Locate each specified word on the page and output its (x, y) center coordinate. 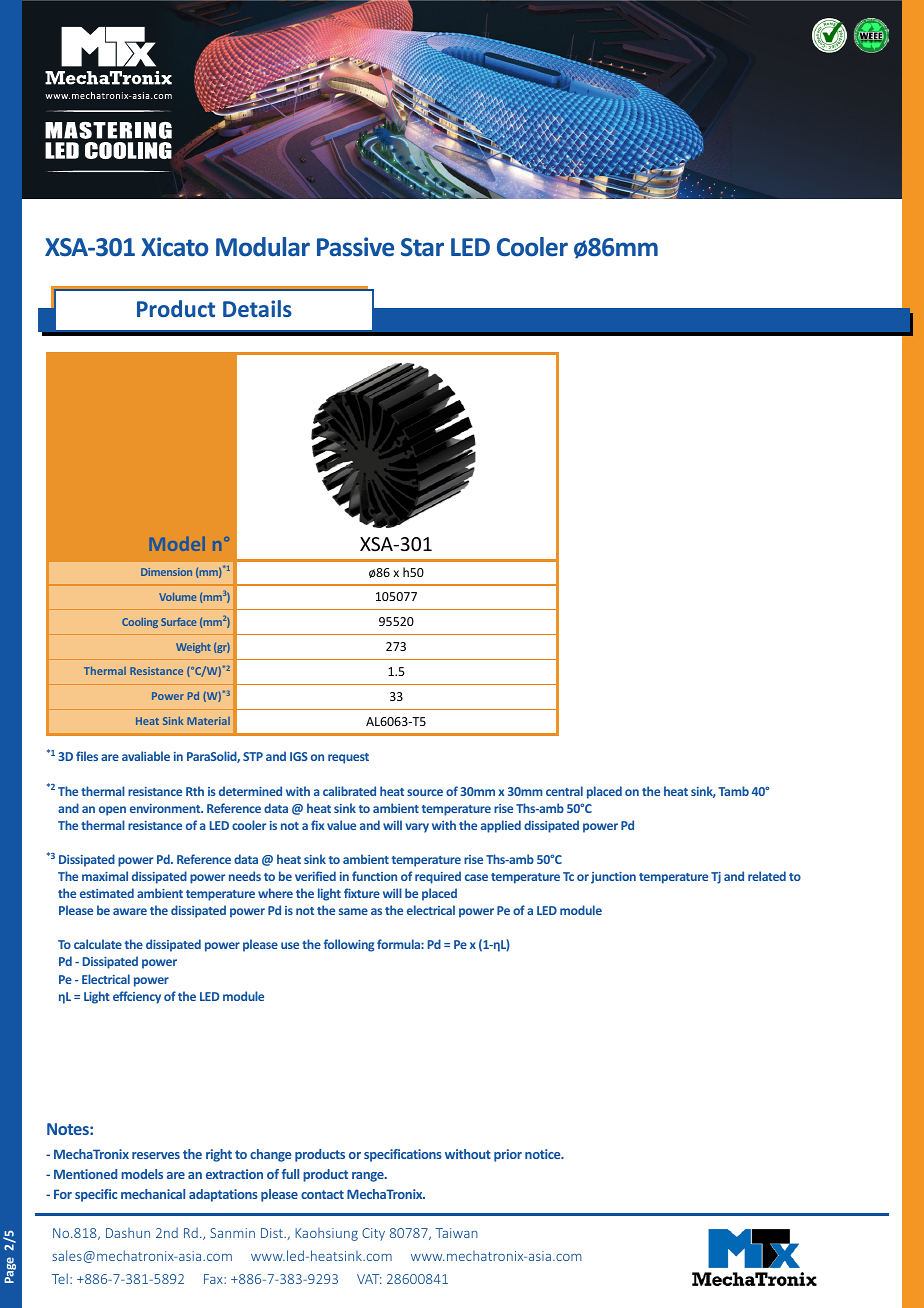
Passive (355, 247)
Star (422, 247)
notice (544, 1154)
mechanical (153, 1194)
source (425, 792)
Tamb (733, 791)
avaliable (146, 756)
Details (257, 308)
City (373, 1234)
